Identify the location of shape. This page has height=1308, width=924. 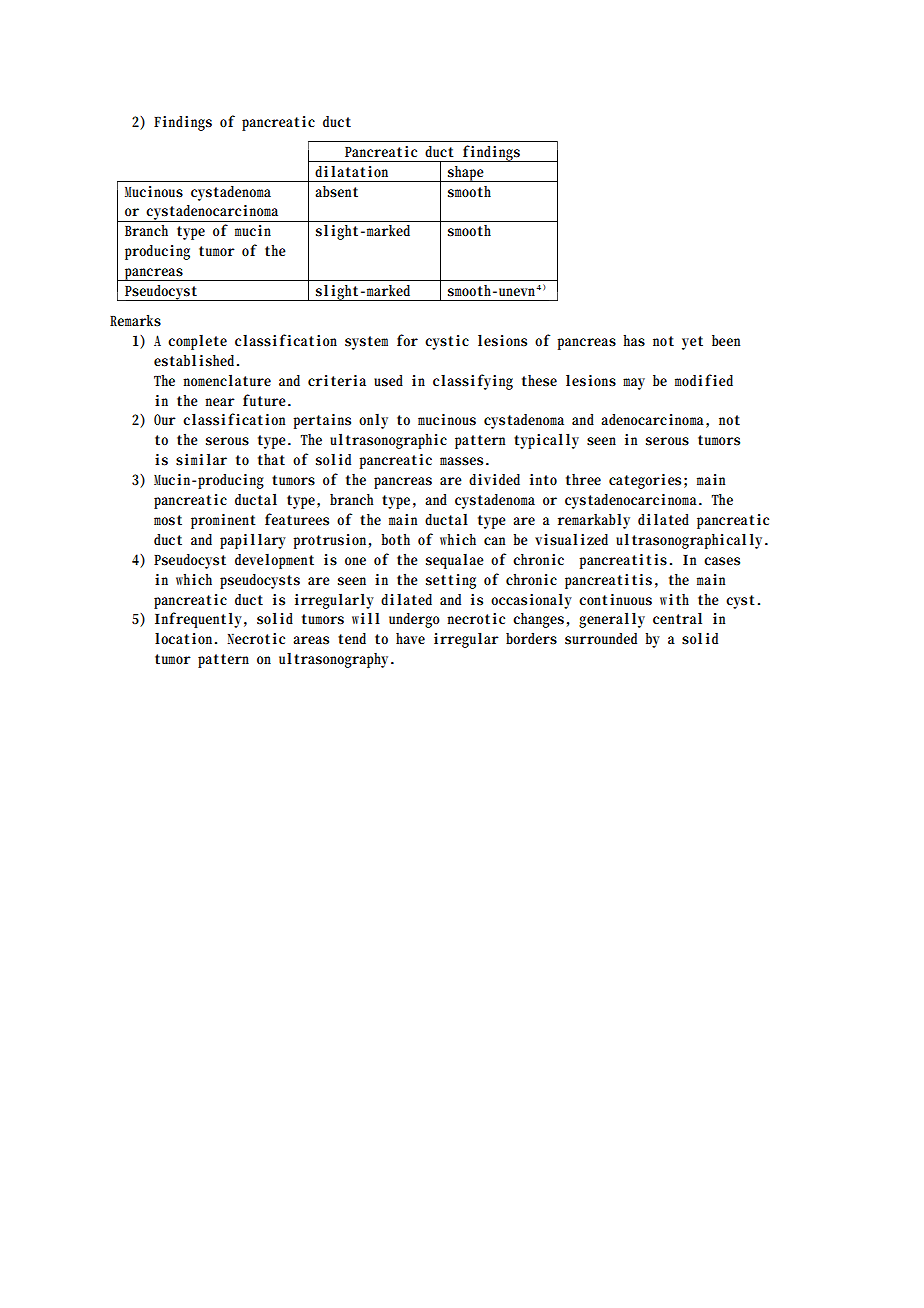
(466, 174).
